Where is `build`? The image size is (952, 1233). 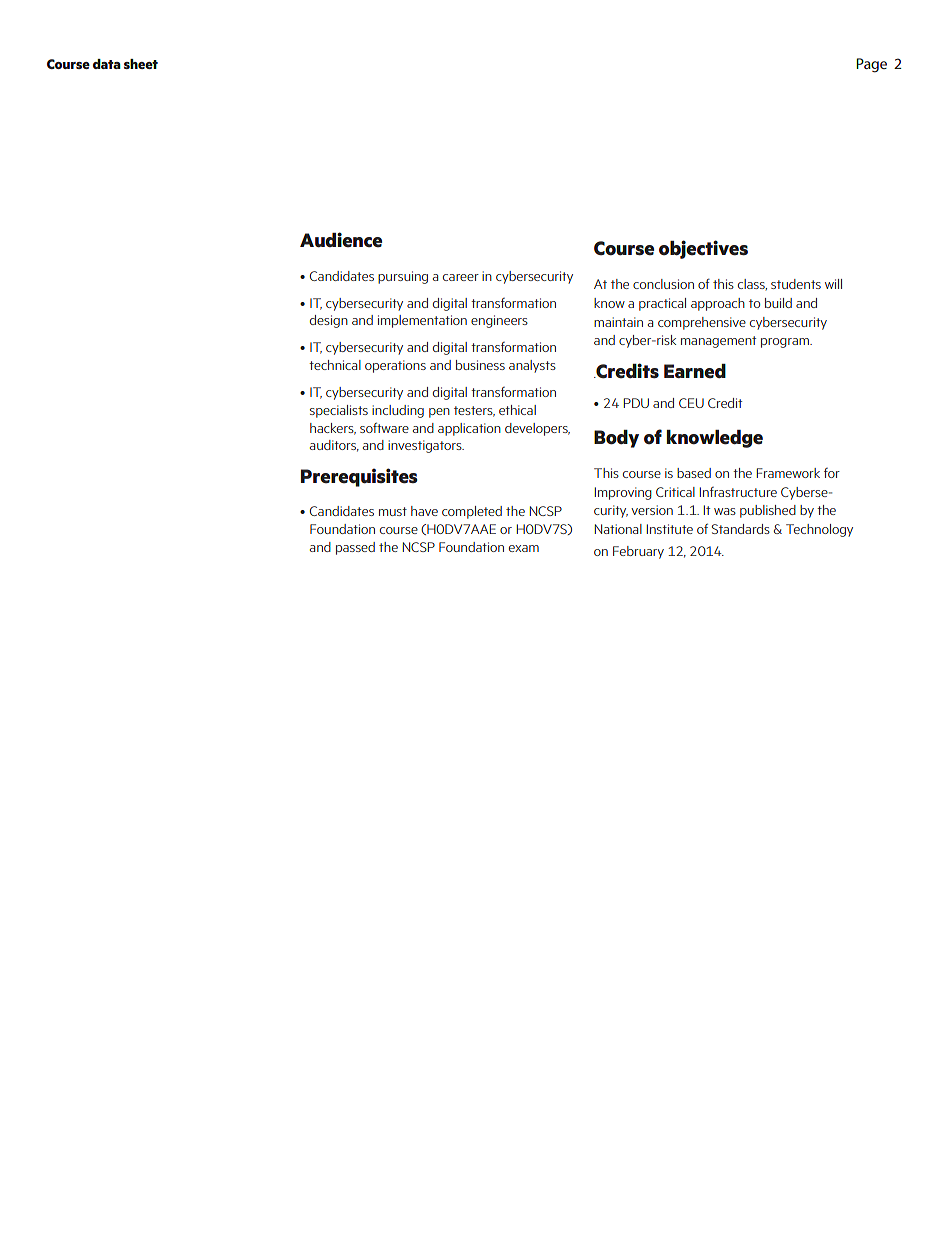 build is located at coordinates (778, 303).
